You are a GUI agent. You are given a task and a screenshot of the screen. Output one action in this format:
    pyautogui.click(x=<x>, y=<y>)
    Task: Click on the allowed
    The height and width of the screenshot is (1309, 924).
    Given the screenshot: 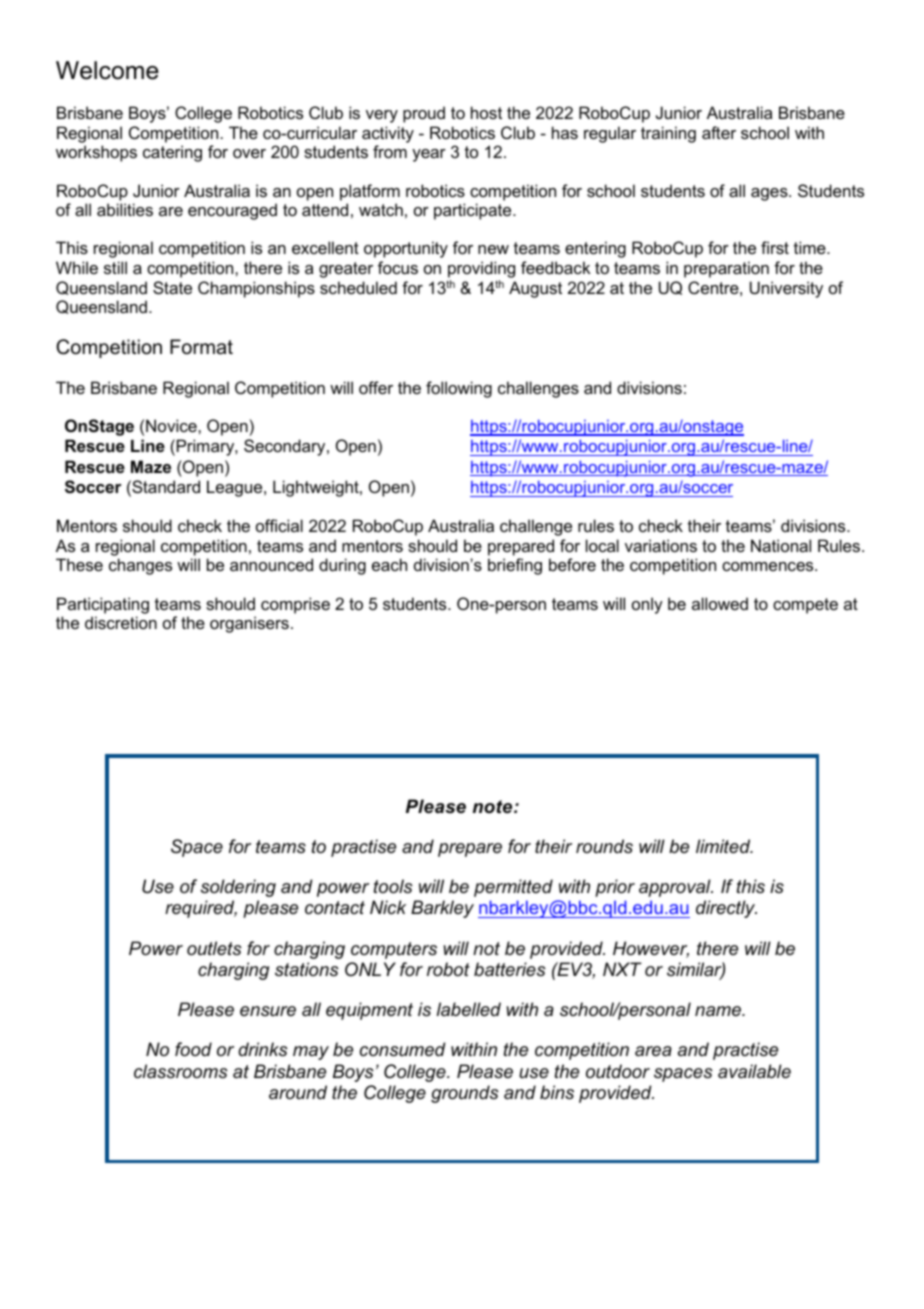 What is the action you would take?
    pyautogui.click(x=720, y=603)
